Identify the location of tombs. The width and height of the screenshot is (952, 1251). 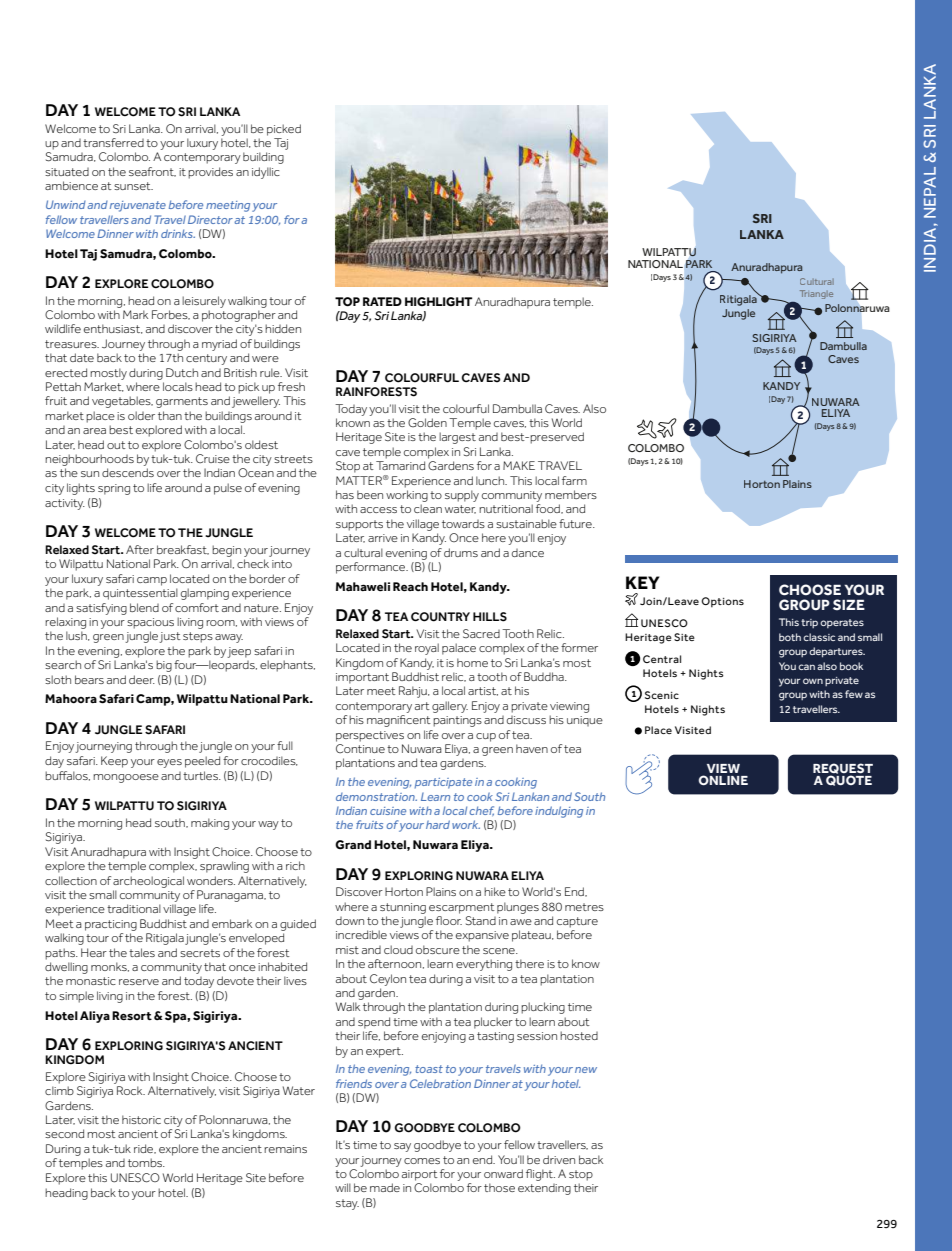
(146, 1162).
